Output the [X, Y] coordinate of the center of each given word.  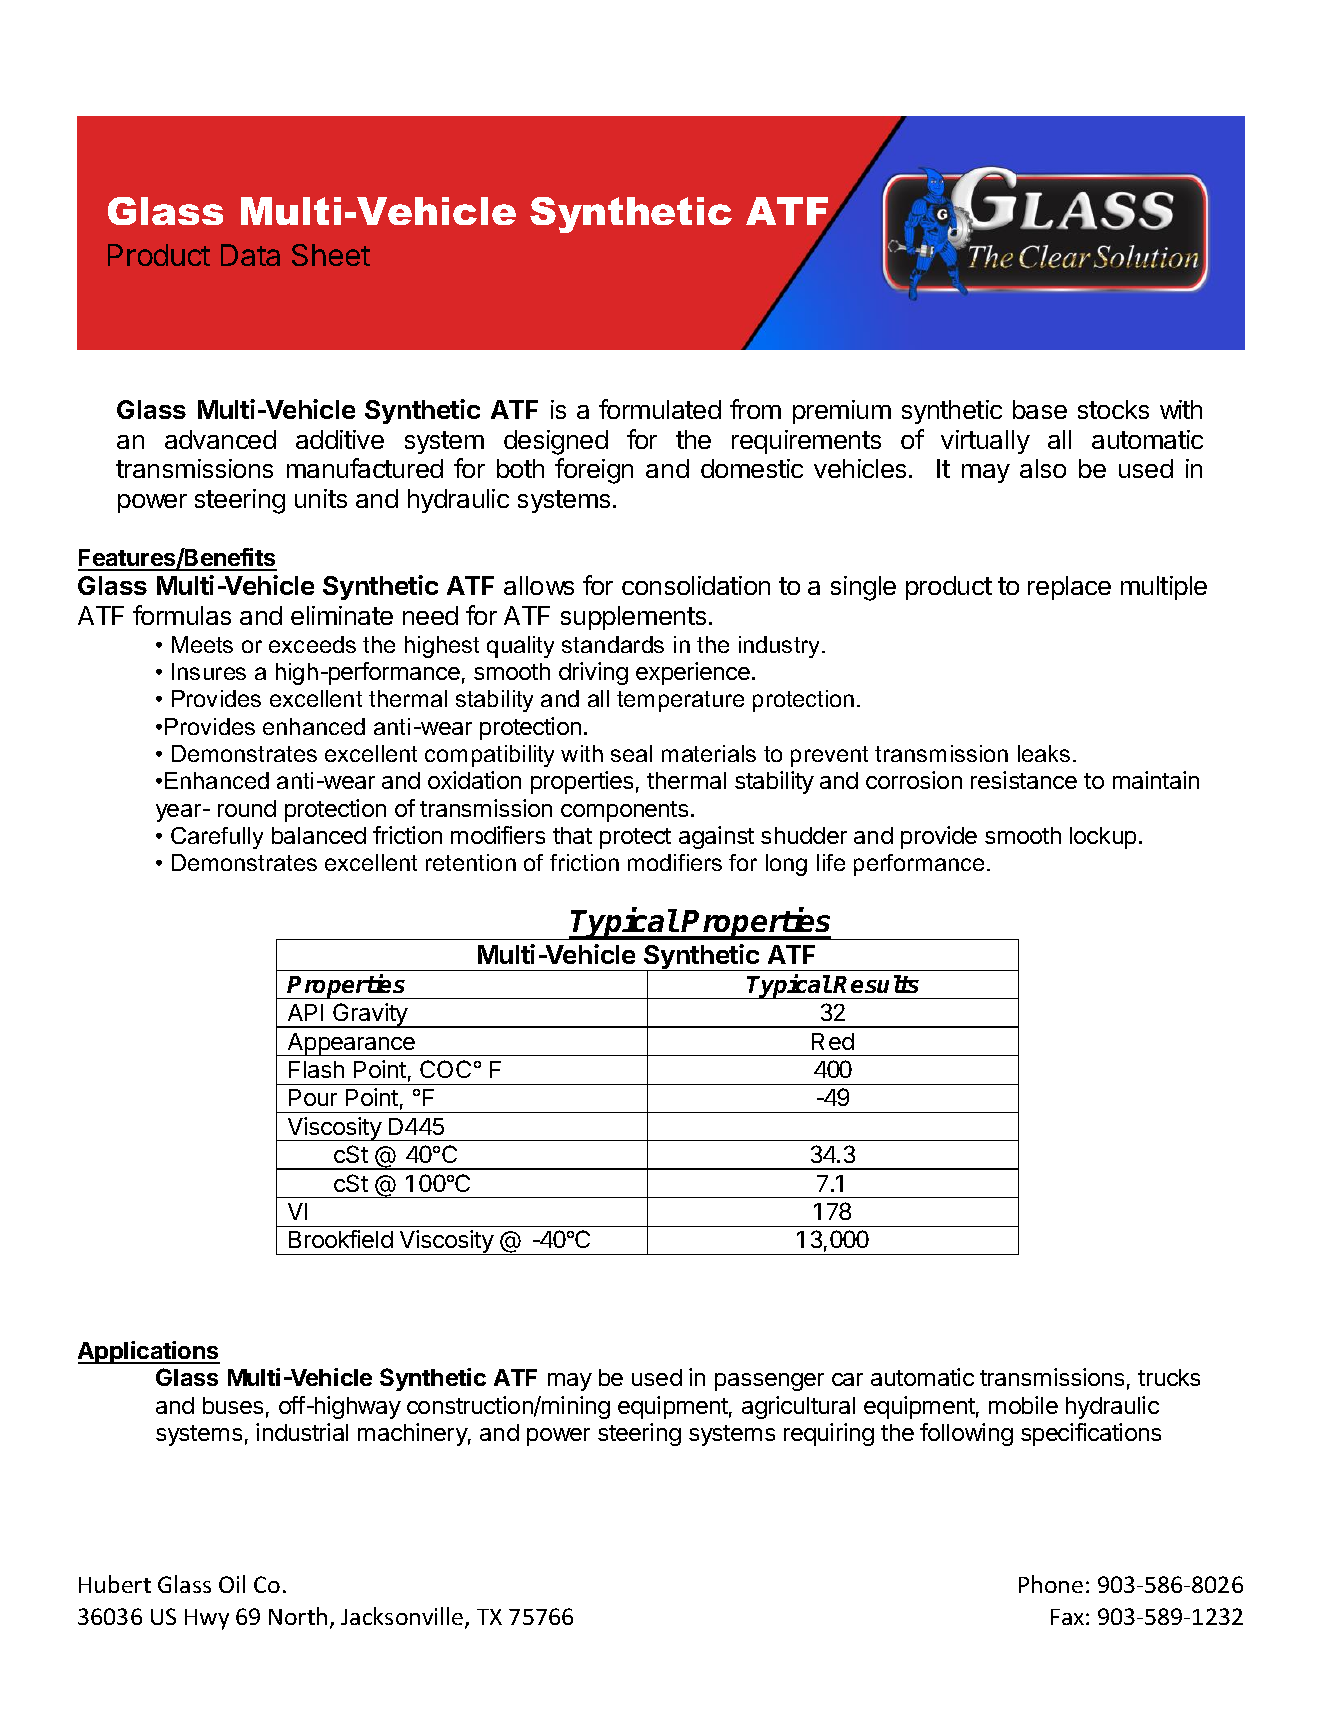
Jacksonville [403, 1617]
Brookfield [341, 1239]
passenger [769, 1382]
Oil [232, 1584]
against [716, 837]
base [1040, 409]
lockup [1103, 838]
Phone [1051, 1584]
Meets [202, 644]
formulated [660, 409]
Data [250, 255]
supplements [633, 618]
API [305, 1012]
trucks [1169, 1377]
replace [1069, 588]
